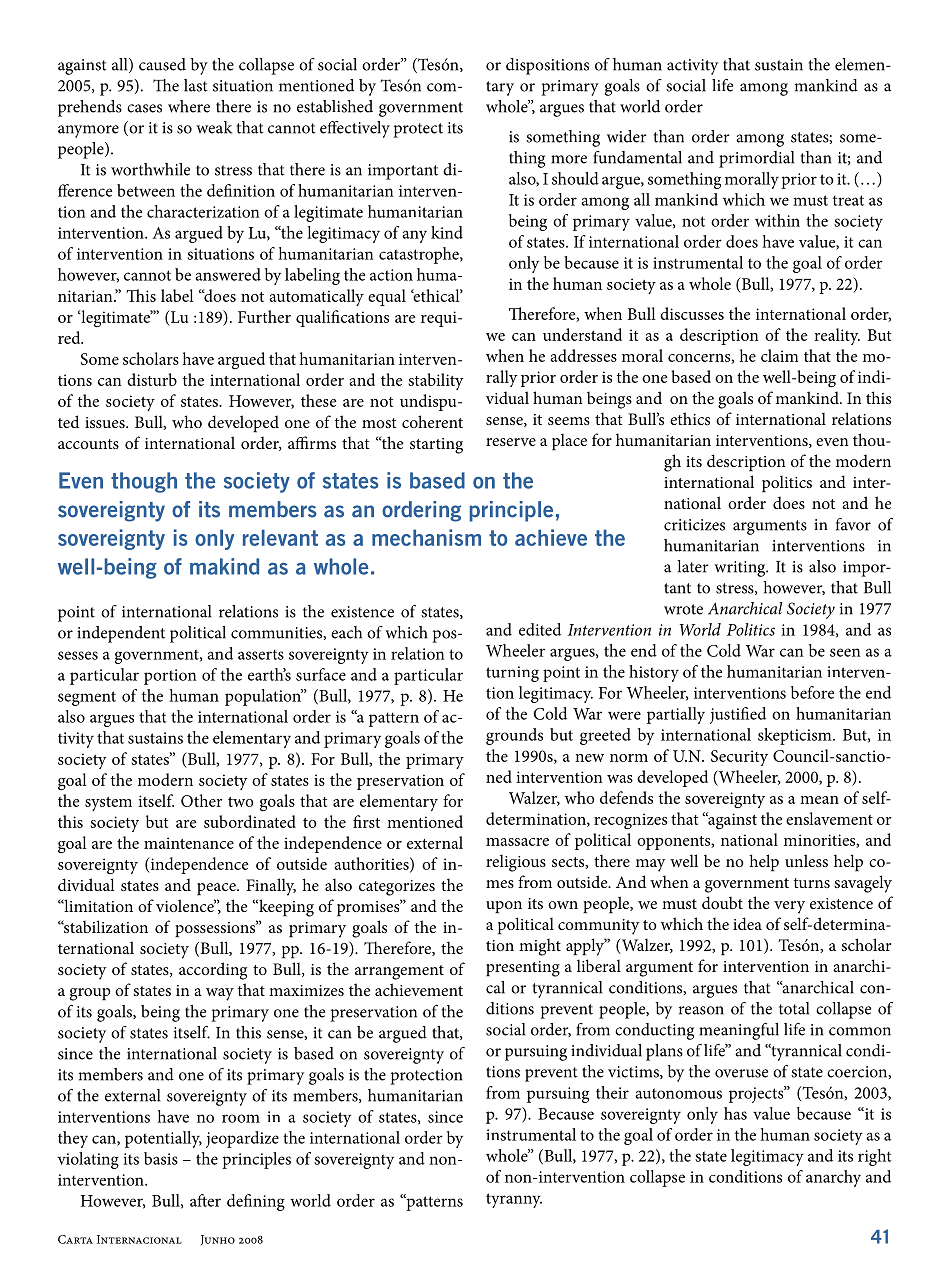  What do you see at coordinates (335, 106) in the screenshot?
I see `established` at bounding box center [335, 106].
